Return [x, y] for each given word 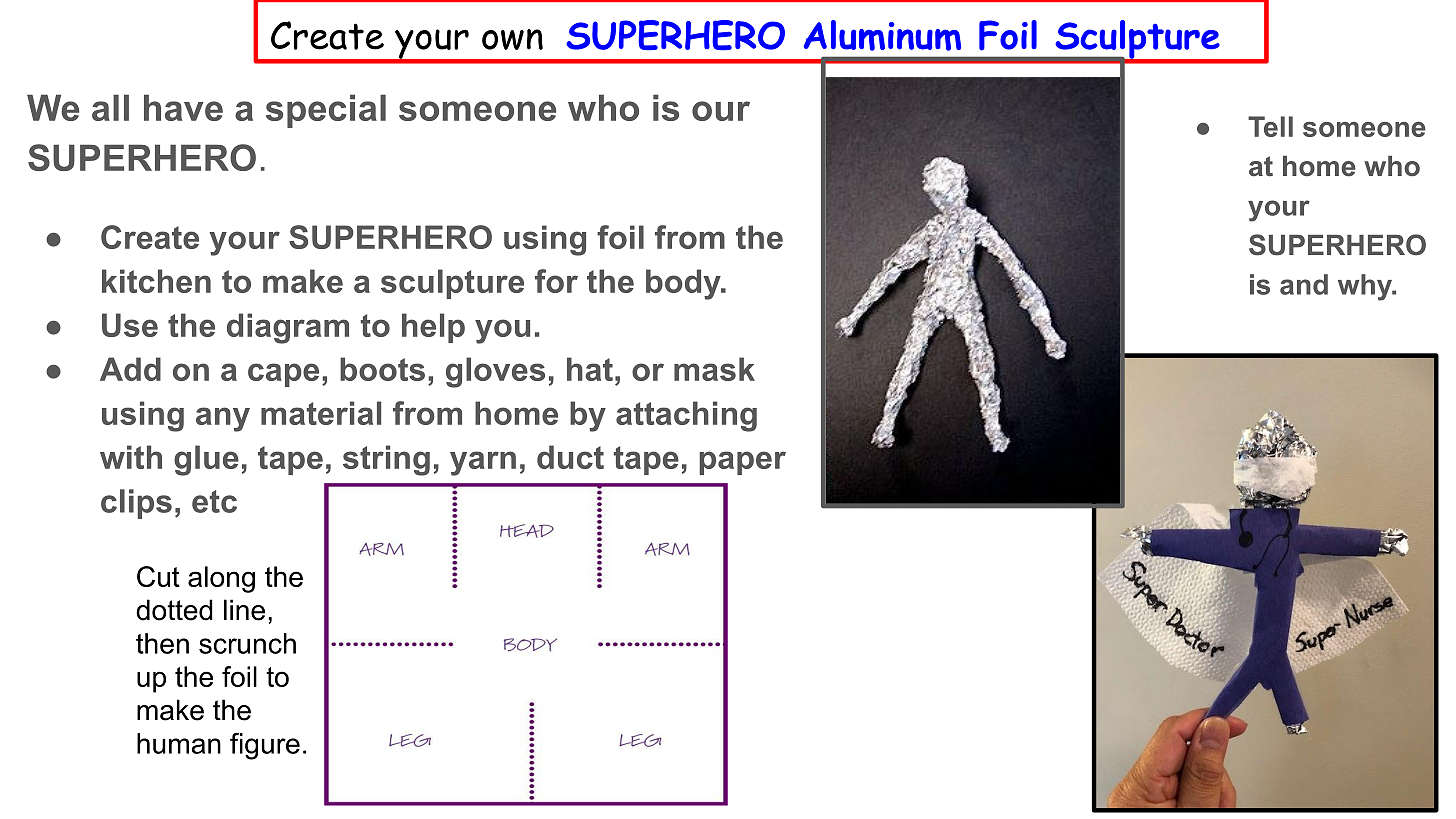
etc [214, 501]
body [684, 284]
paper [742, 463]
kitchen [156, 281]
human [179, 743]
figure [265, 746]
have [183, 107]
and [1304, 284]
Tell [1270, 126]
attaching [686, 416]
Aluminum [882, 35]
